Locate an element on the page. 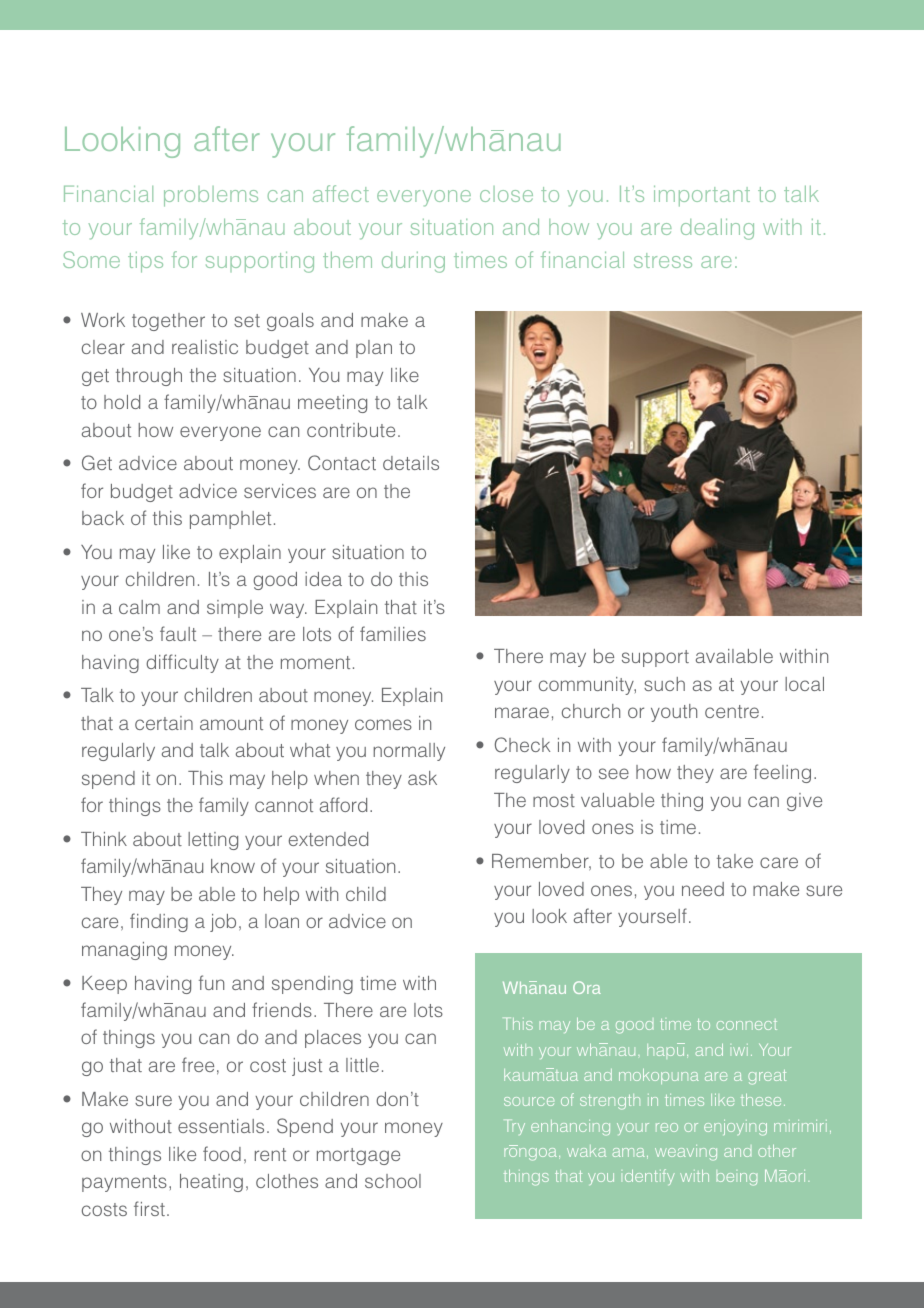 The width and height of the document is (924, 1308). centre is located at coordinates (732, 711).
